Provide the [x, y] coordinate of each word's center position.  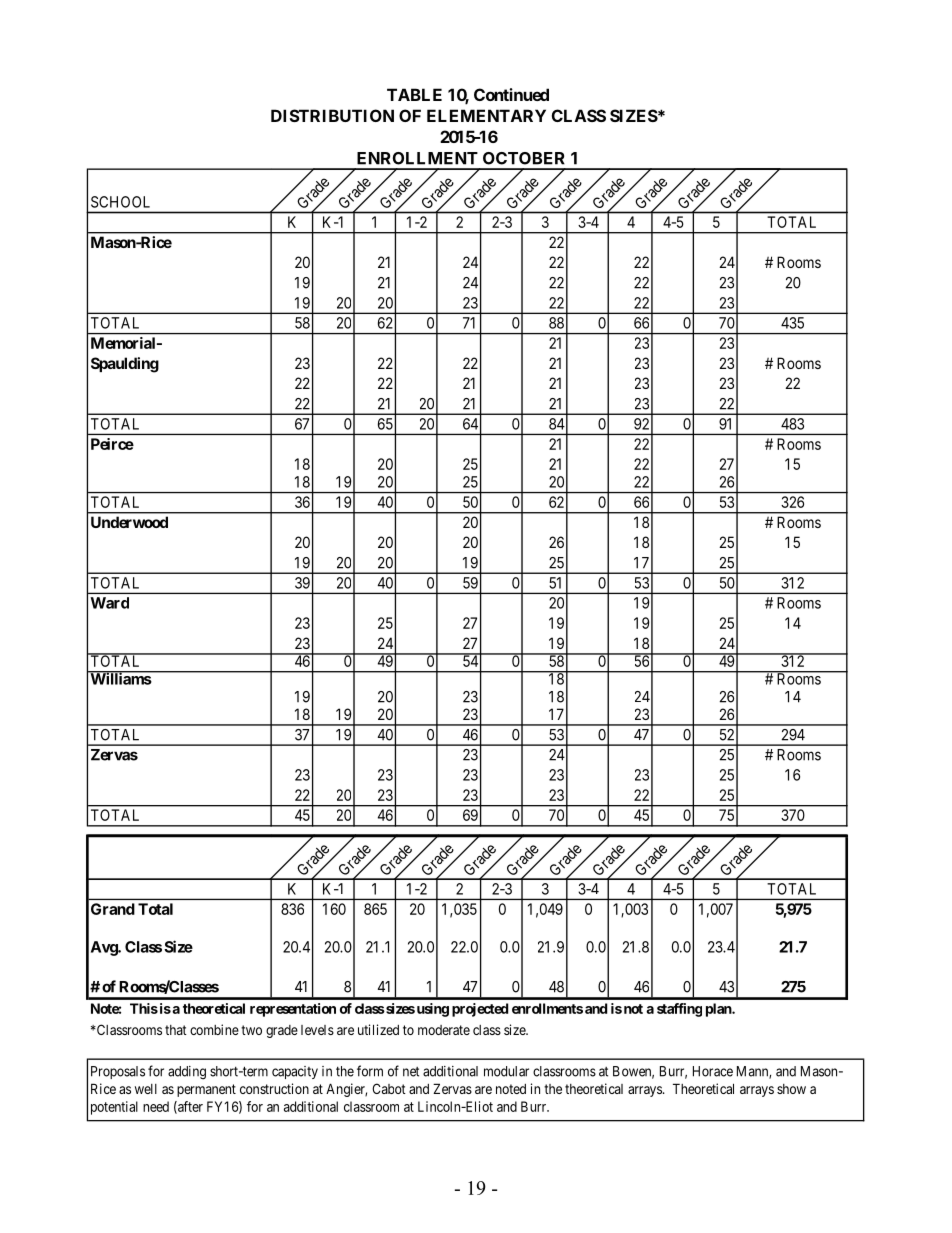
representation [293, 1010]
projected [480, 1010]
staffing [679, 1010]
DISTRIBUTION [332, 115]
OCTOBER [524, 158]
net [411, 1072]
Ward [109, 603]
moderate [444, 1030]
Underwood [129, 522]
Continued [511, 94]
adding [187, 1073]
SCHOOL [120, 202]
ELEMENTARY [486, 115]
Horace [713, 1071]
